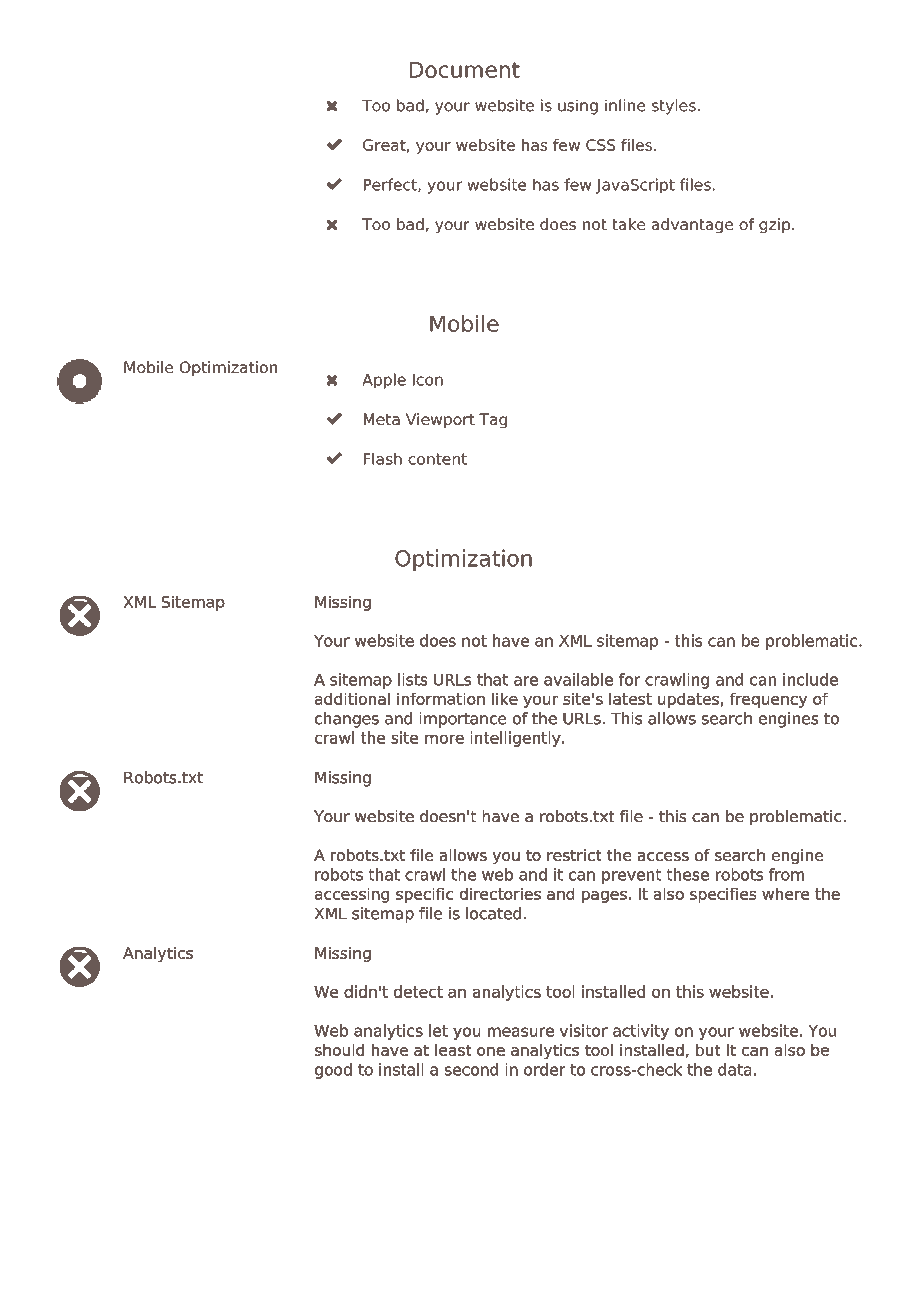  What do you see at coordinates (578, 107) in the screenshot?
I see `using` at bounding box center [578, 107].
